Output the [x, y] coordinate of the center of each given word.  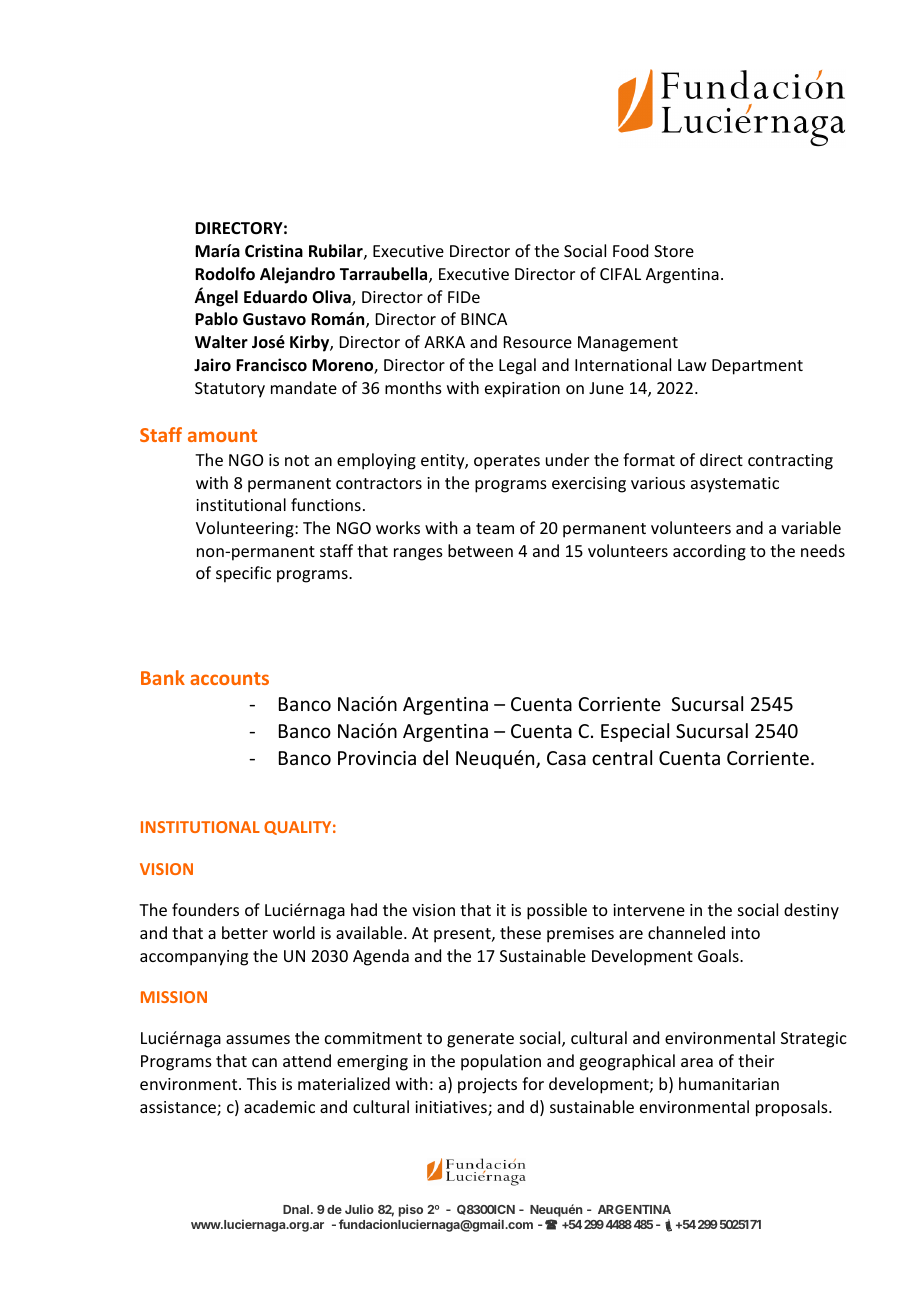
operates [507, 462]
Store [674, 251]
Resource [538, 342]
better [245, 932]
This [262, 1083]
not [297, 460]
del [435, 757]
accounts [229, 678]
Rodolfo [225, 274]
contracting [790, 462]
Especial [635, 732]
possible [557, 911]
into [745, 933]
